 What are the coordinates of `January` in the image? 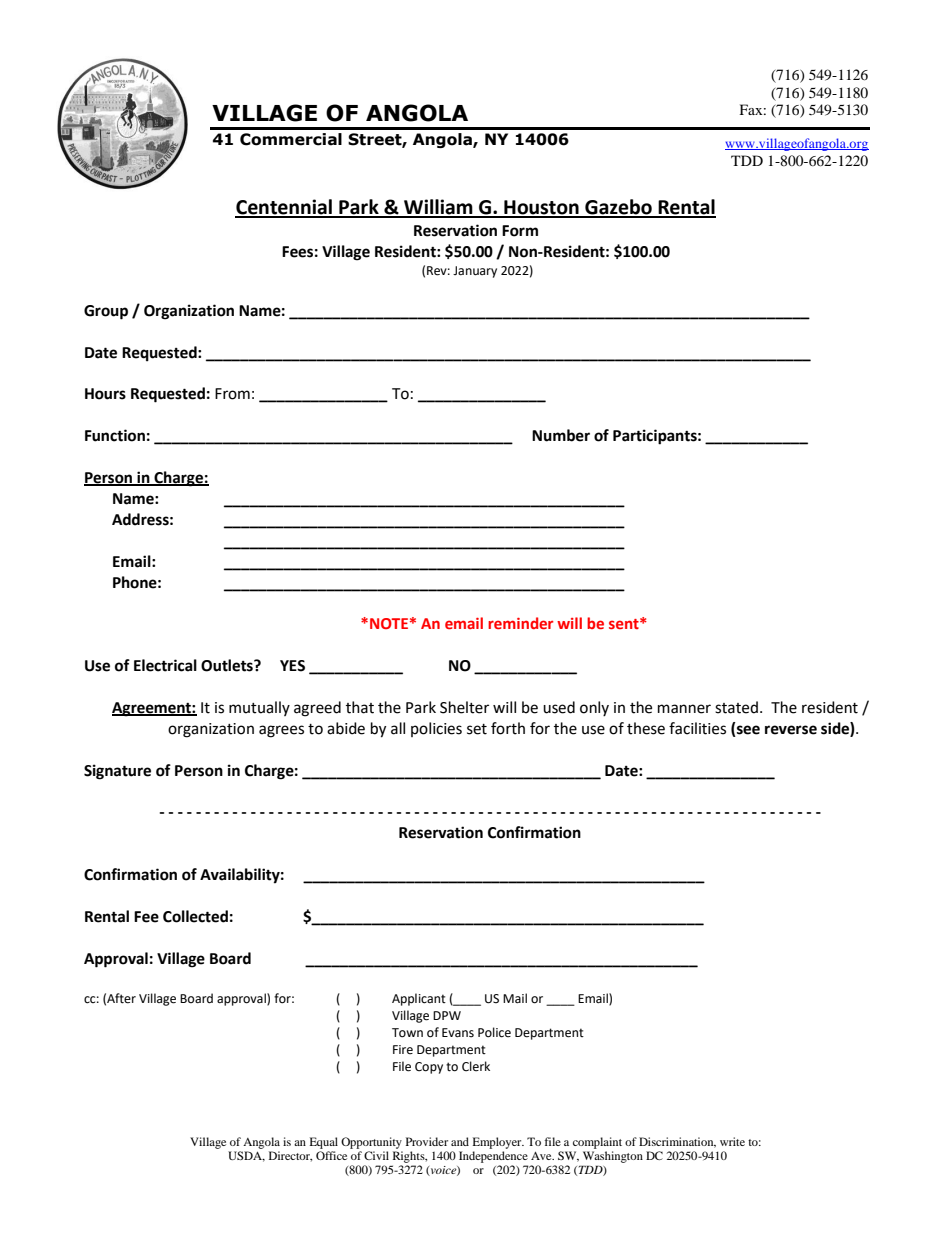 It's located at (475, 272).
